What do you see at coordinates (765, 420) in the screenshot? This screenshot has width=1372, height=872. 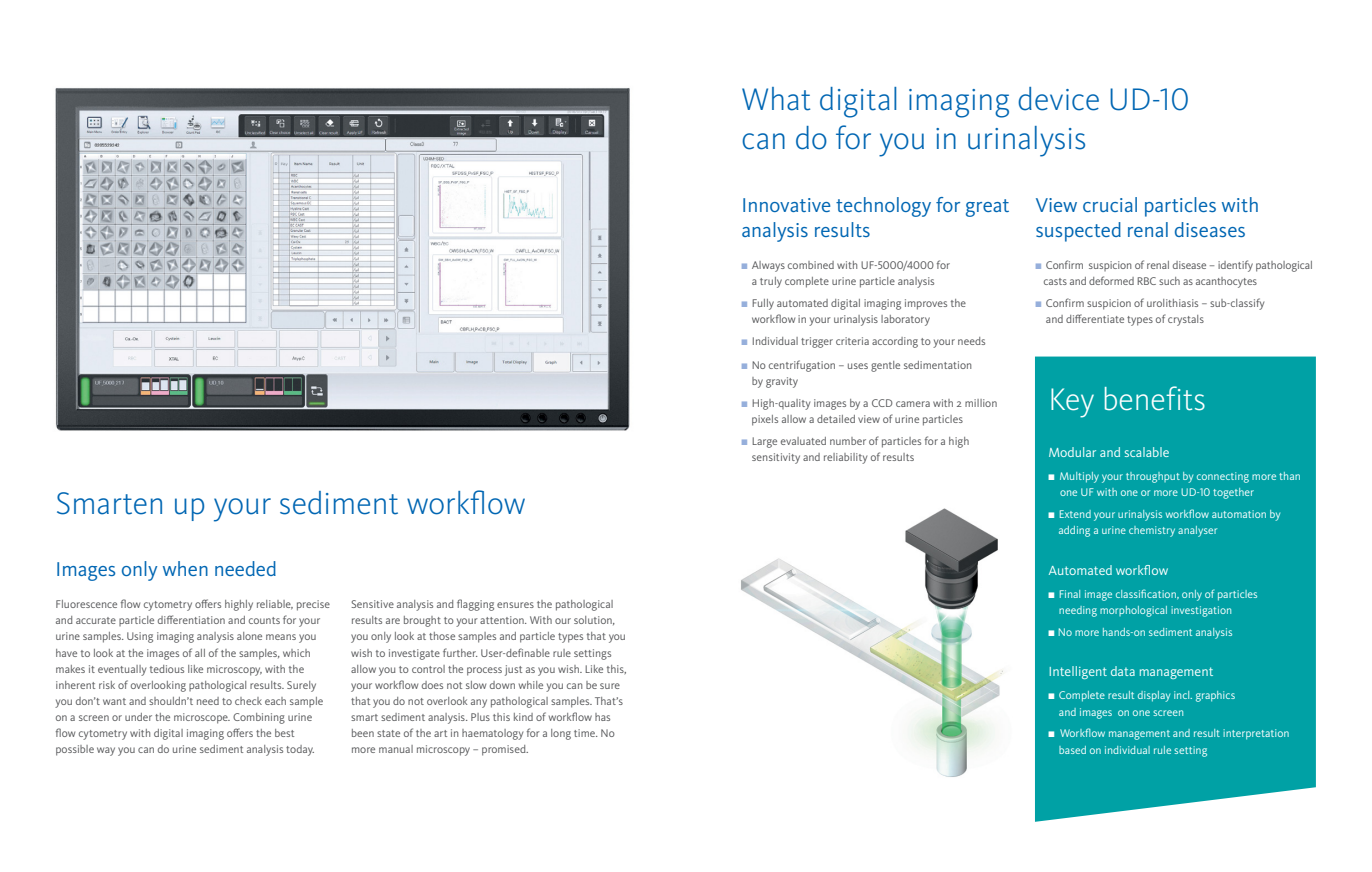 I see `pixels` at bounding box center [765, 420].
